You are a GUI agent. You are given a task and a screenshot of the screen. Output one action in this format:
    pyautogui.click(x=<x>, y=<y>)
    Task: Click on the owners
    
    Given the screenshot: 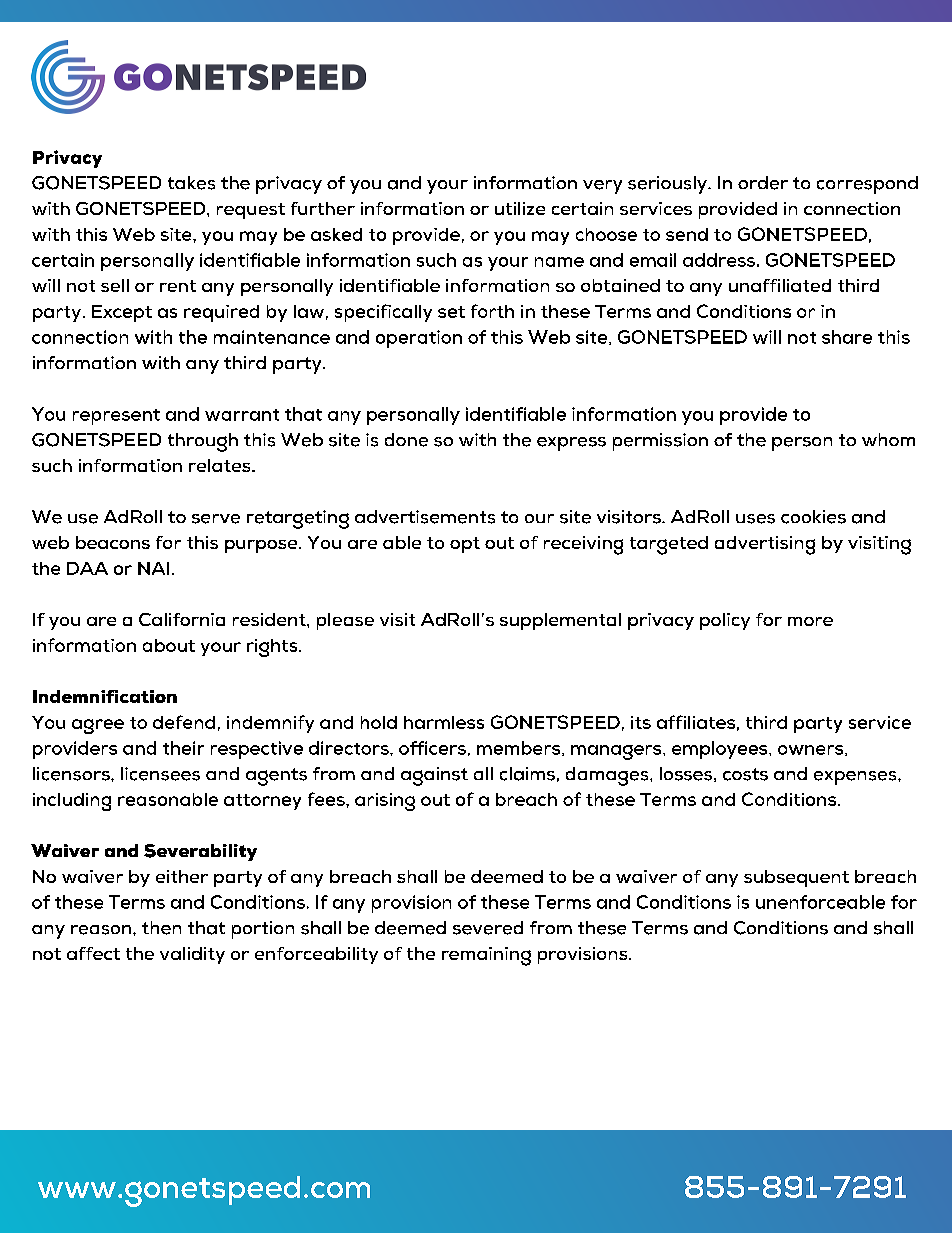 What is the action you would take?
    pyautogui.click(x=812, y=750)
